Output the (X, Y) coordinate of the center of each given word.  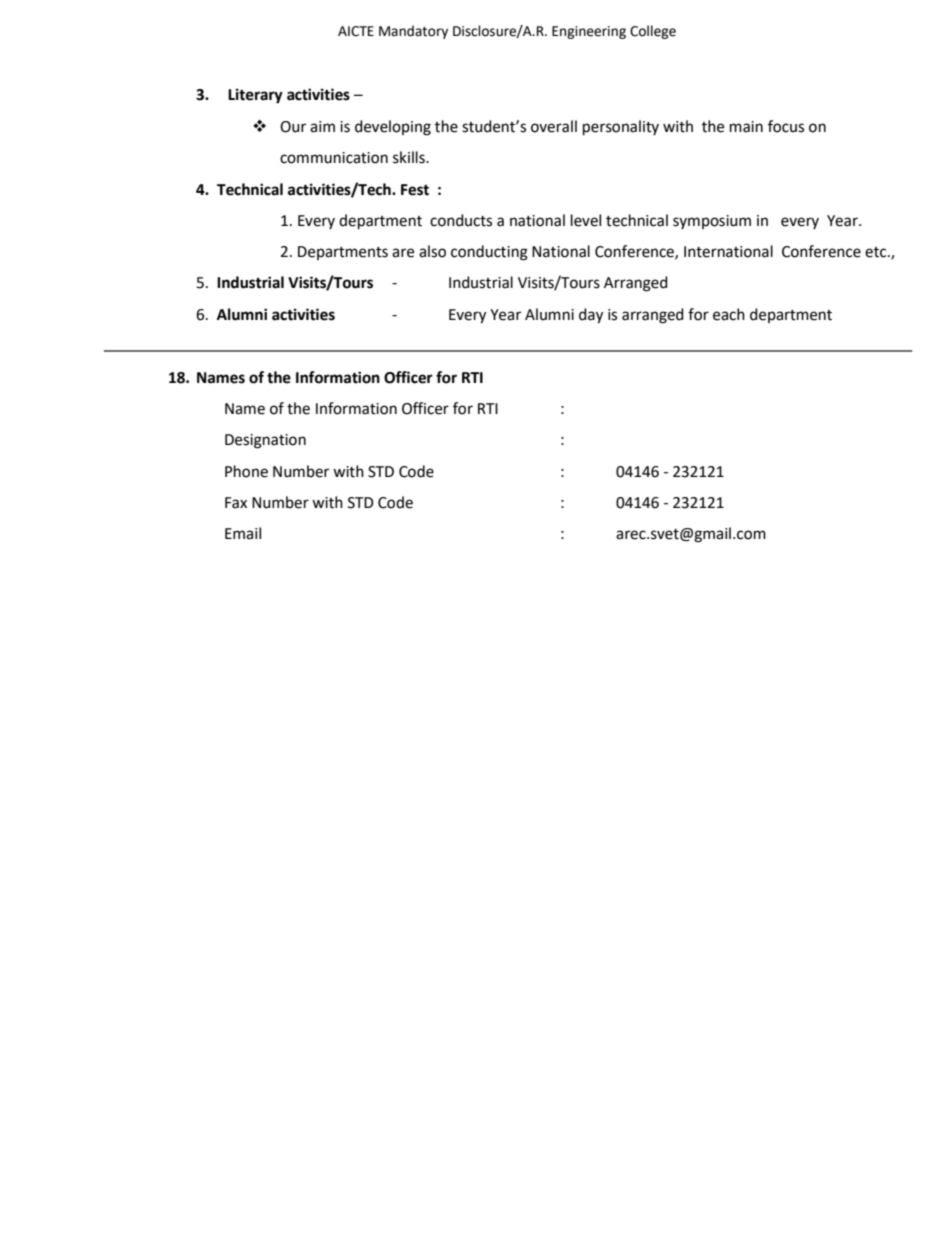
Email (243, 533)
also (432, 251)
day (591, 316)
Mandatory (413, 32)
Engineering (589, 32)
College (653, 32)
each (729, 314)
